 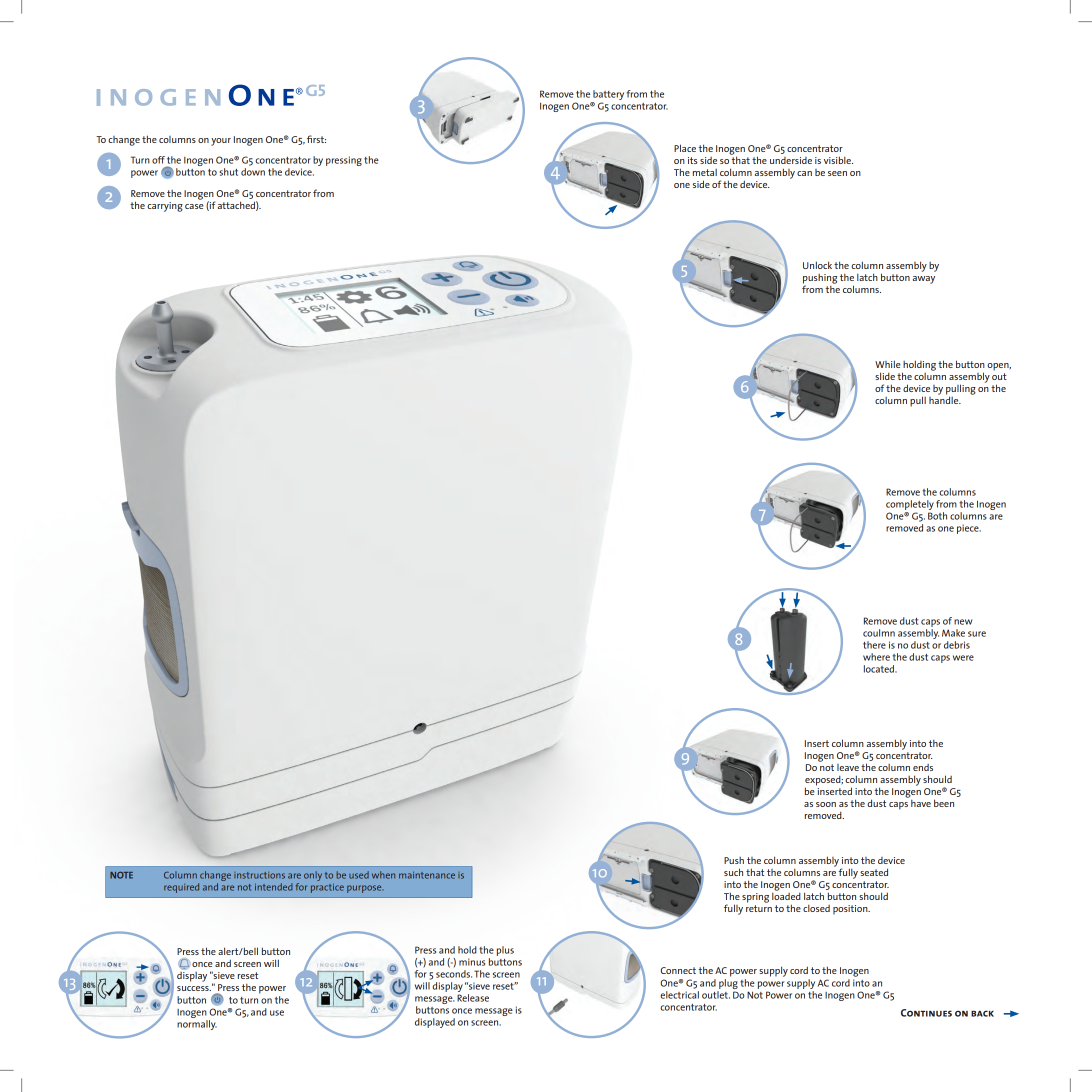 What do you see at coordinates (194, 206) in the screenshot?
I see `case` at bounding box center [194, 206].
